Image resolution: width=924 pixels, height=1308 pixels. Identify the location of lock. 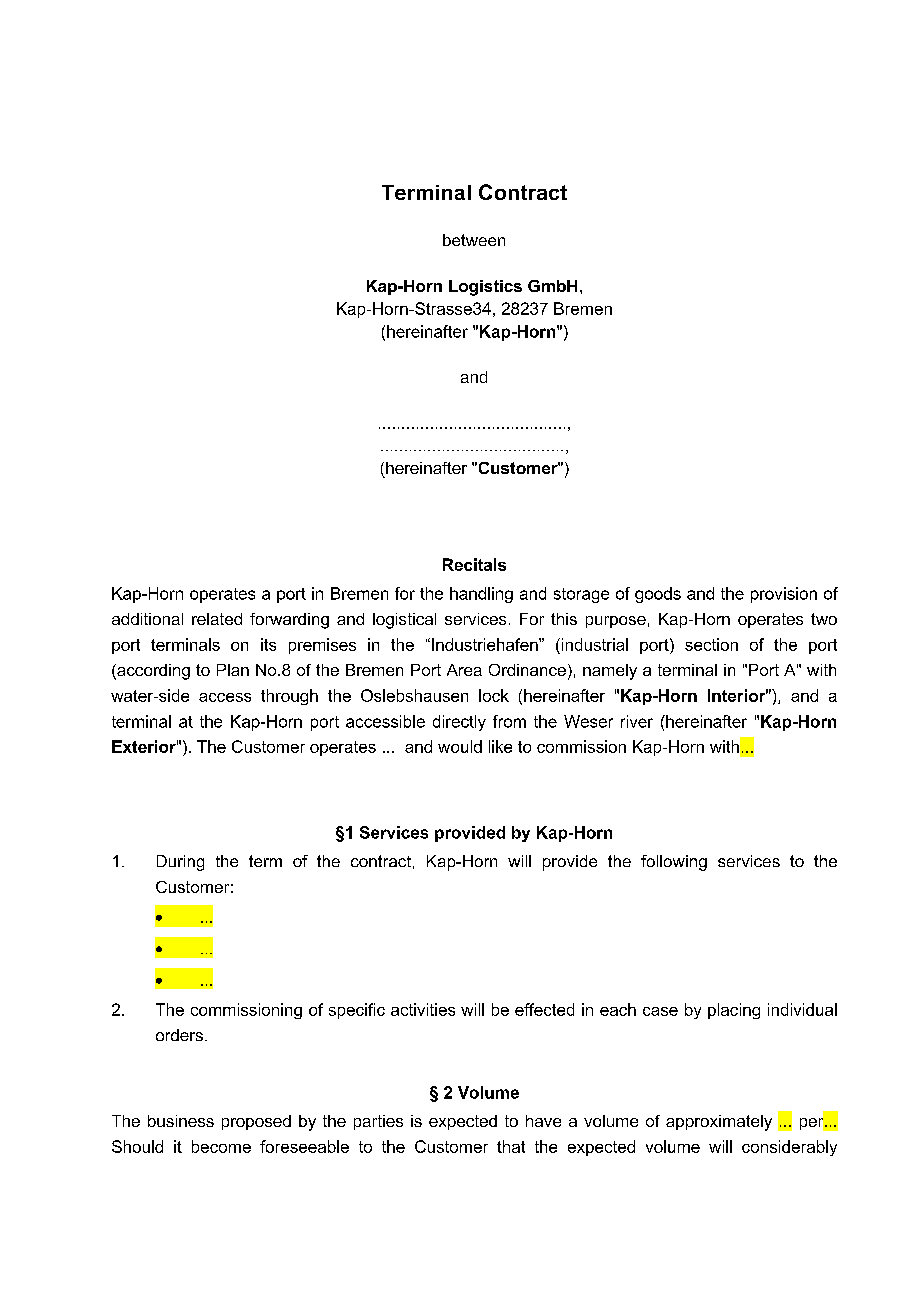
(494, 695).
